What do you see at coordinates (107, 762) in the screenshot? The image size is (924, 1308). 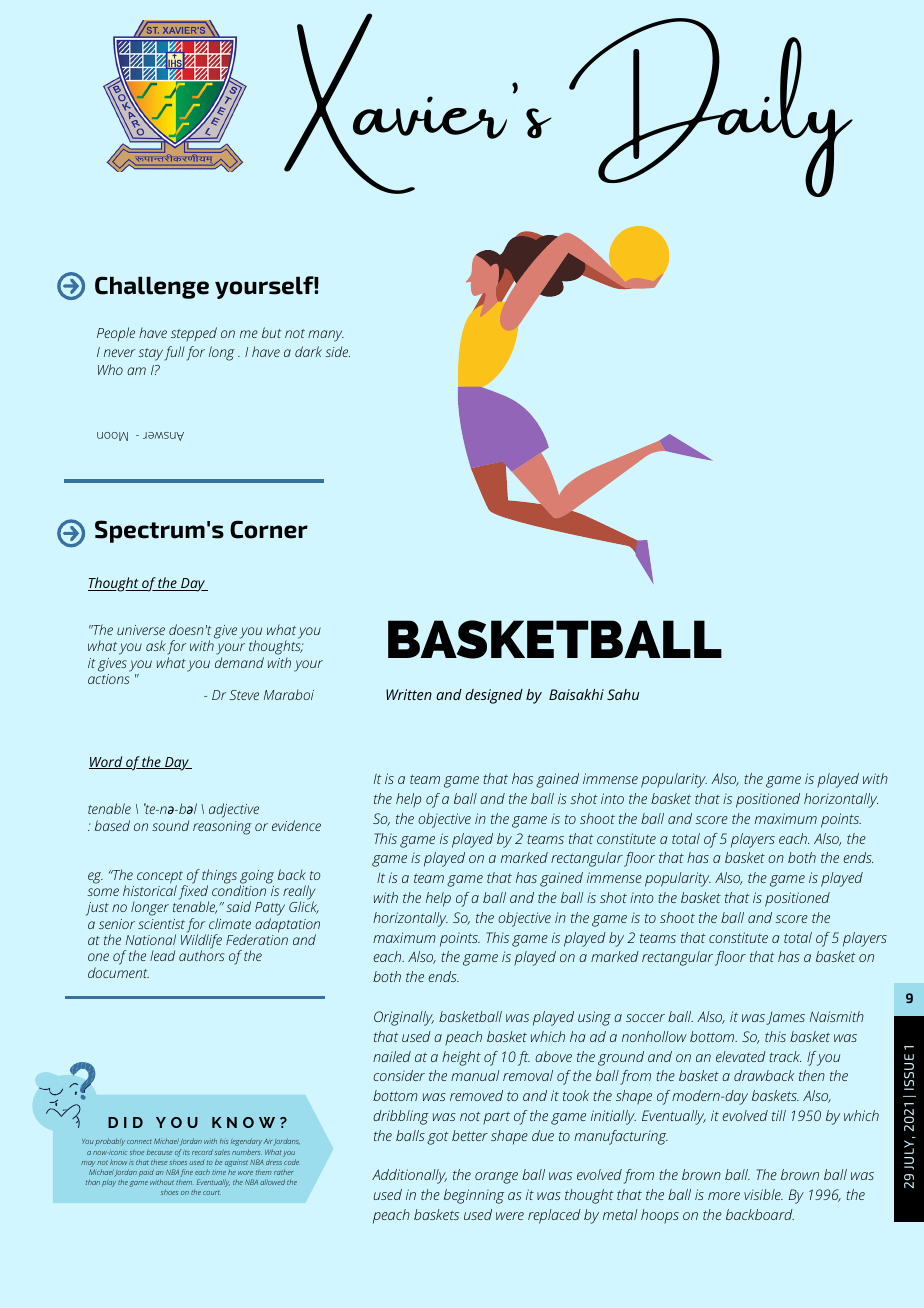 I see `Word` at bounding box center [107, 762].
